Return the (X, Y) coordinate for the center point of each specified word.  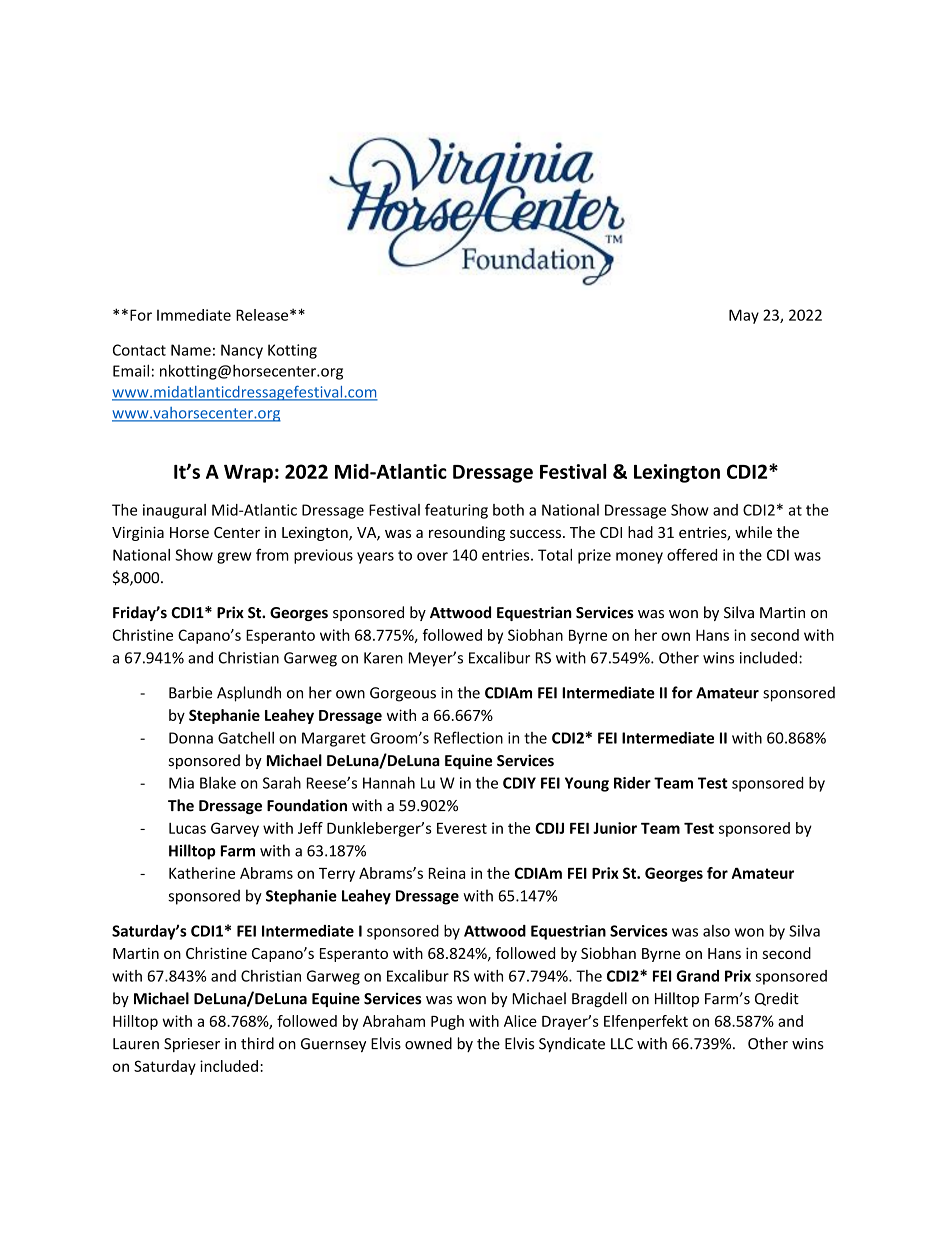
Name (191, 350)
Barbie (190, 692)
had (640, 532)
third (257, 1043)
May (744, 316)
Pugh (447, 1022)
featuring (456, 511)
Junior (615, 828)
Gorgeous (403, 694)
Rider (632, 783)
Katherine (202, 873)
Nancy (242, 351)
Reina (446, 873)
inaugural (174, 511)
